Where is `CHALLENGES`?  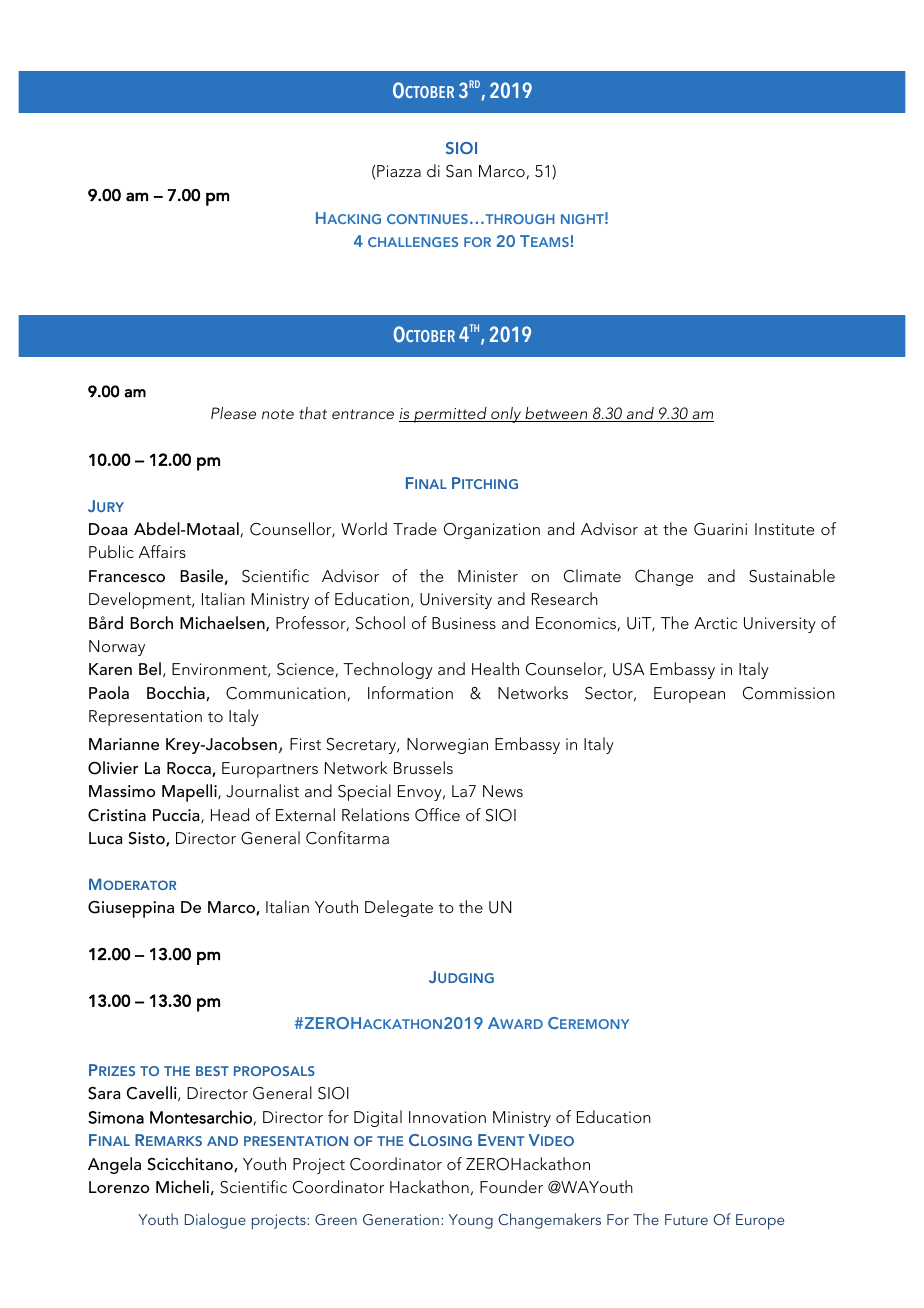
CHALLENGES is located at coordinates (413, 242).
